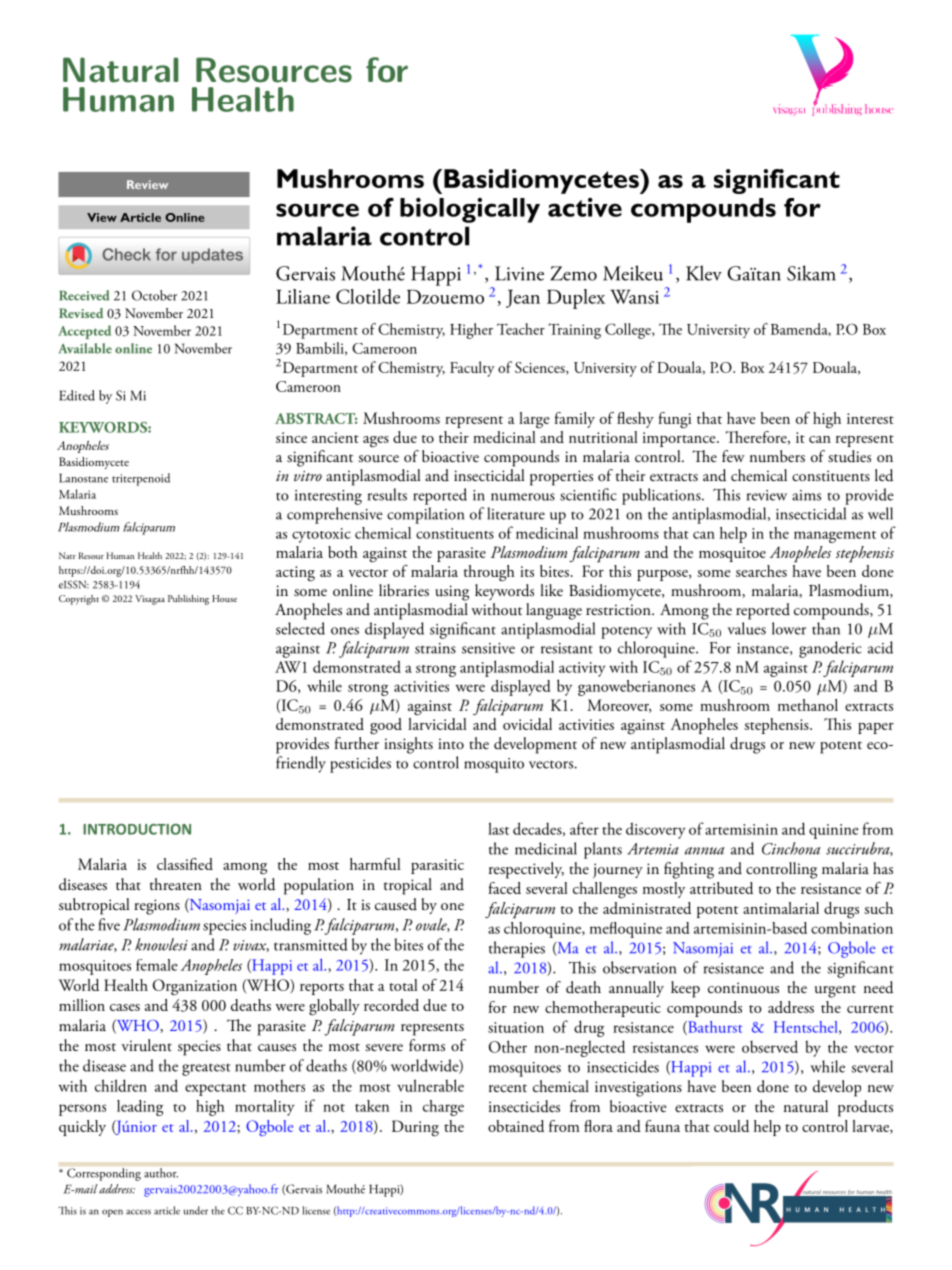 The height and width of the screenshot is (1270, 952). What do you see at coordinates (161, 1173) in the screenshot?
I see `author` at bounding box center [161, 1173].
